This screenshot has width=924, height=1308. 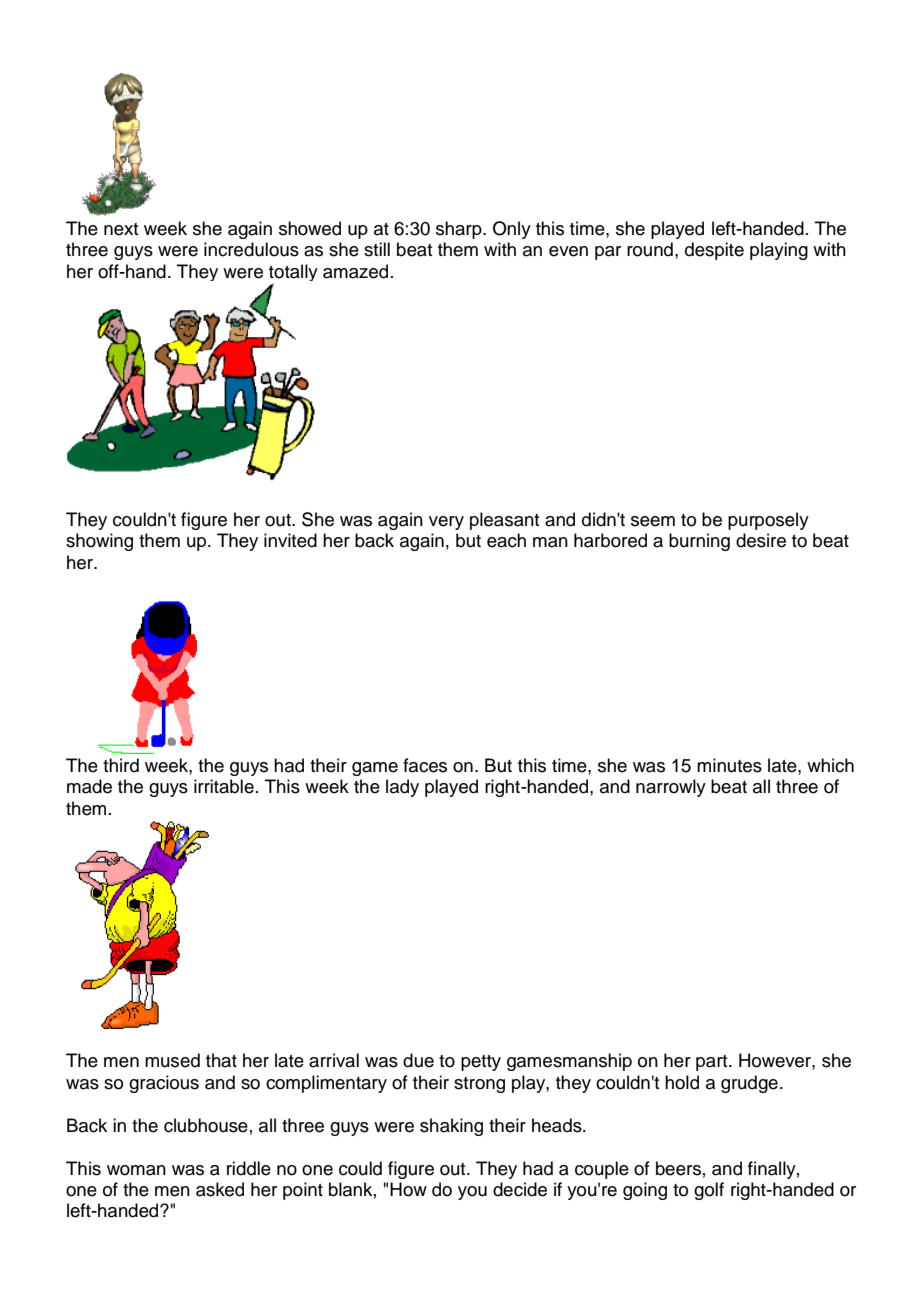 What do you see at coordinates (425, 765) in the screenshot?
I see `faces` at bounding box center [425, 765].
